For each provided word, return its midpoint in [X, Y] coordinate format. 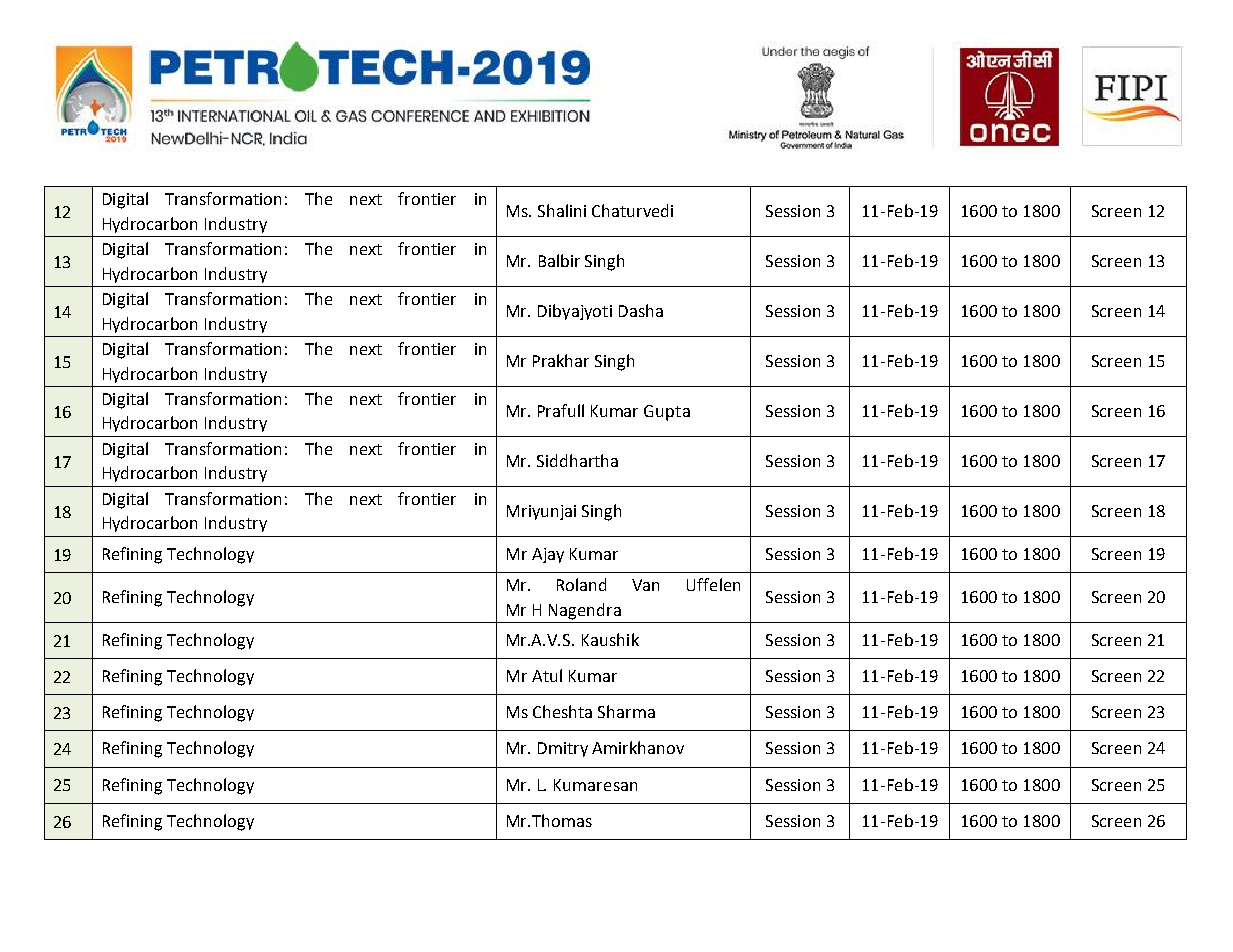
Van [645, 585]
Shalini [562, 210]
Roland [581, 584]
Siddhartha [577, 460]
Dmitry [563, 749]
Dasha [641, 310]
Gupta [667, 413]
